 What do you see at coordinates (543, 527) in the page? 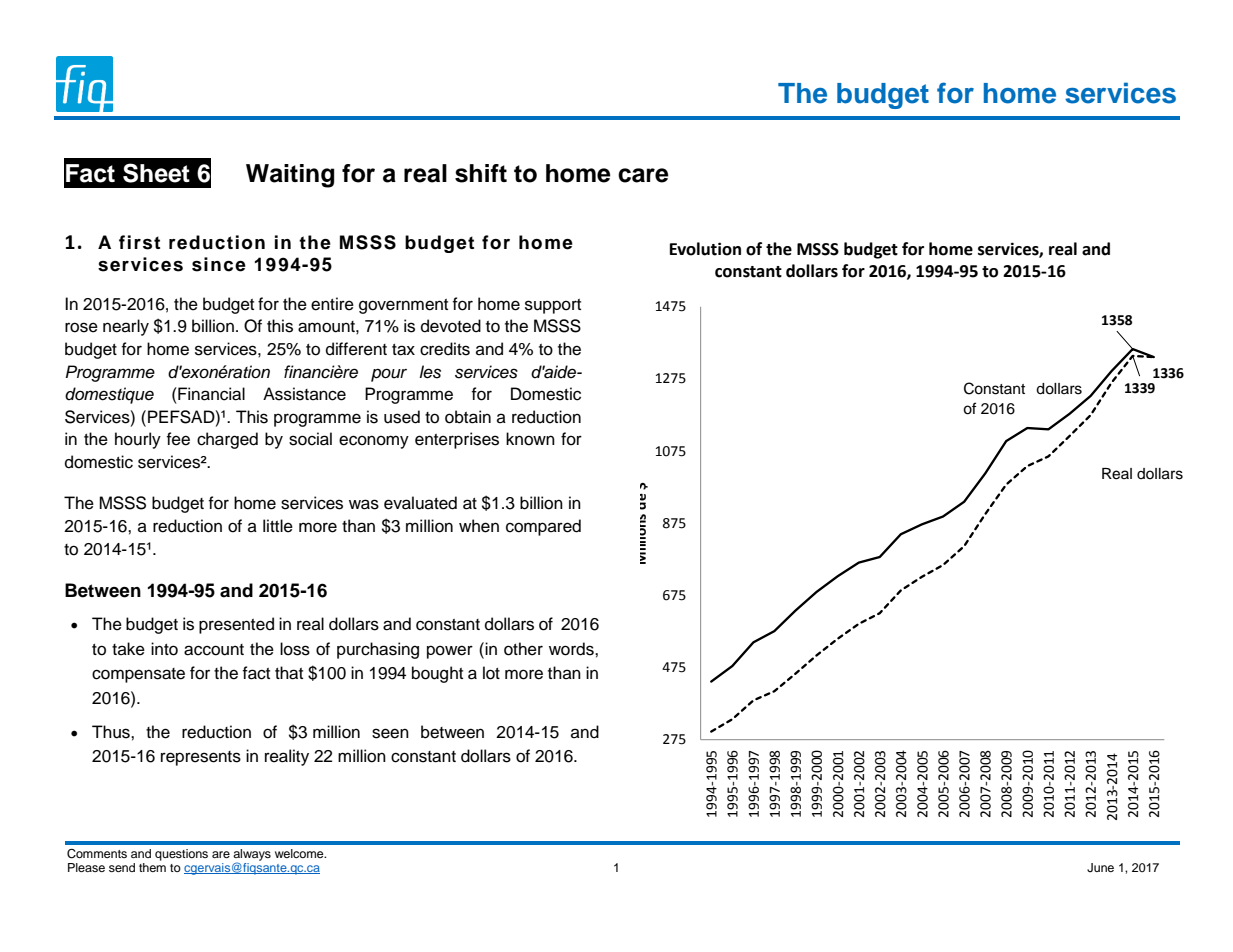
I see `compared` at bounding box center [543, 527].
